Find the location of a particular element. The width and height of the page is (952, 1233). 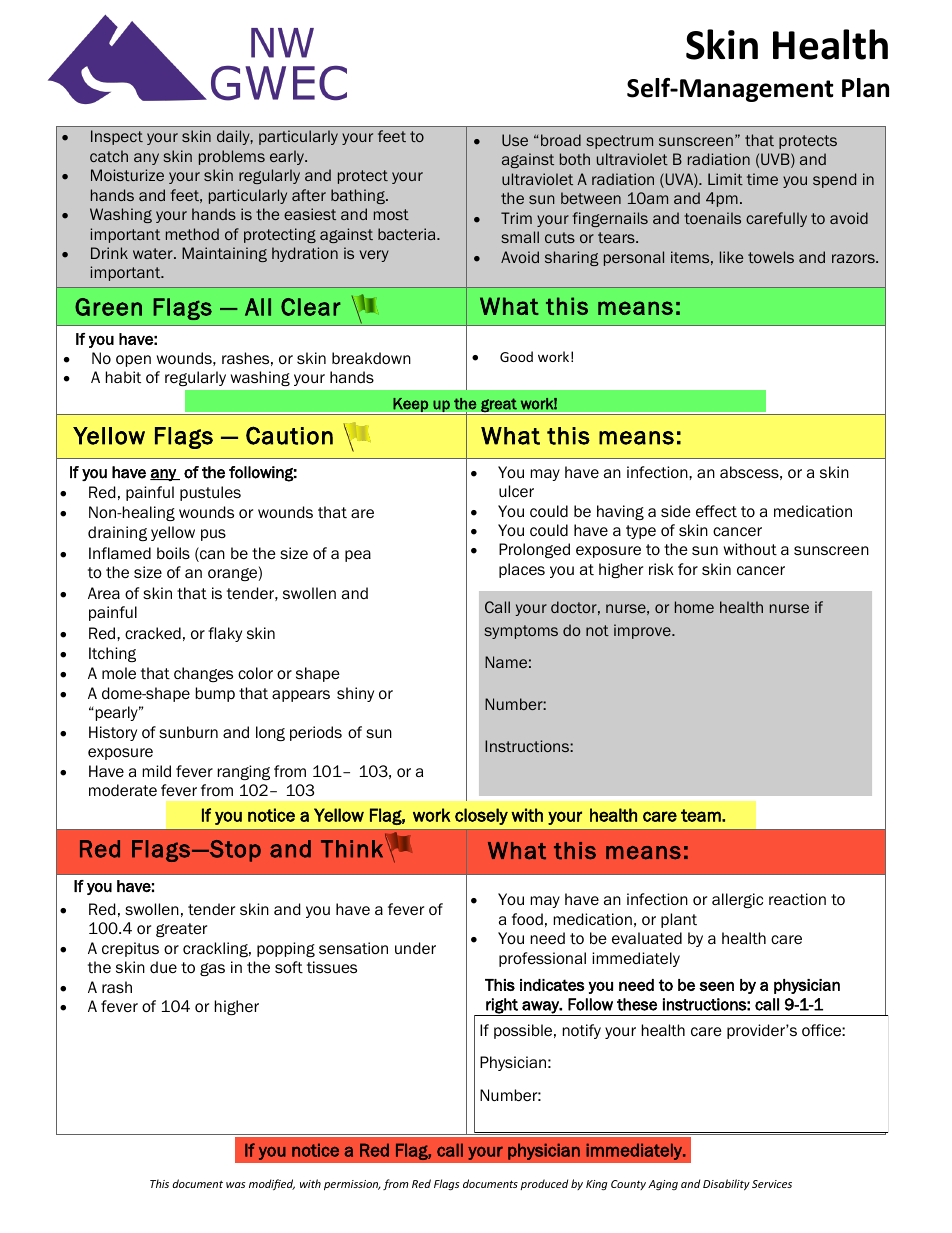

home is located at coordinates (694, 607).
